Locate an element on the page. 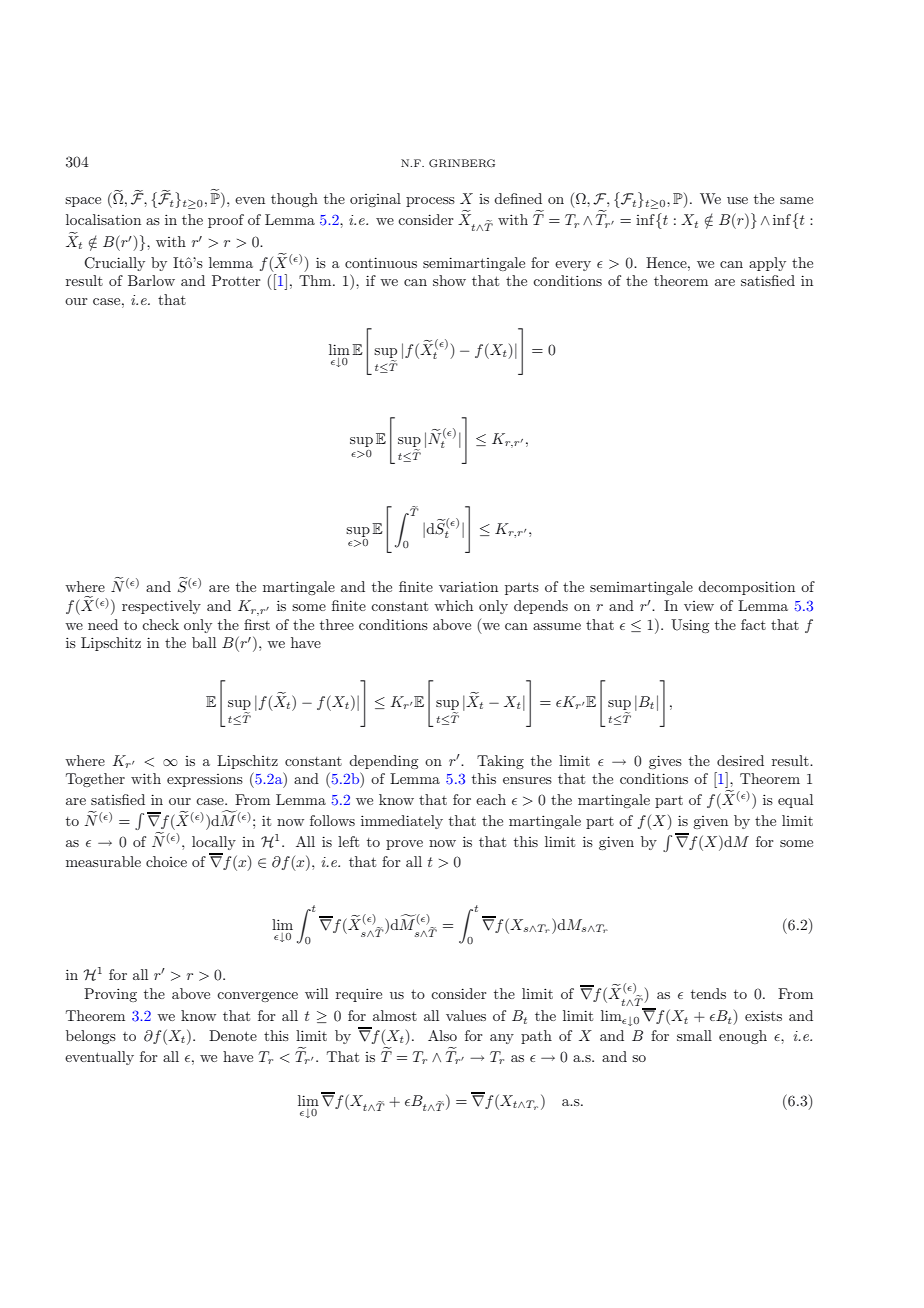  proof is located at coordinates (226, 221).
